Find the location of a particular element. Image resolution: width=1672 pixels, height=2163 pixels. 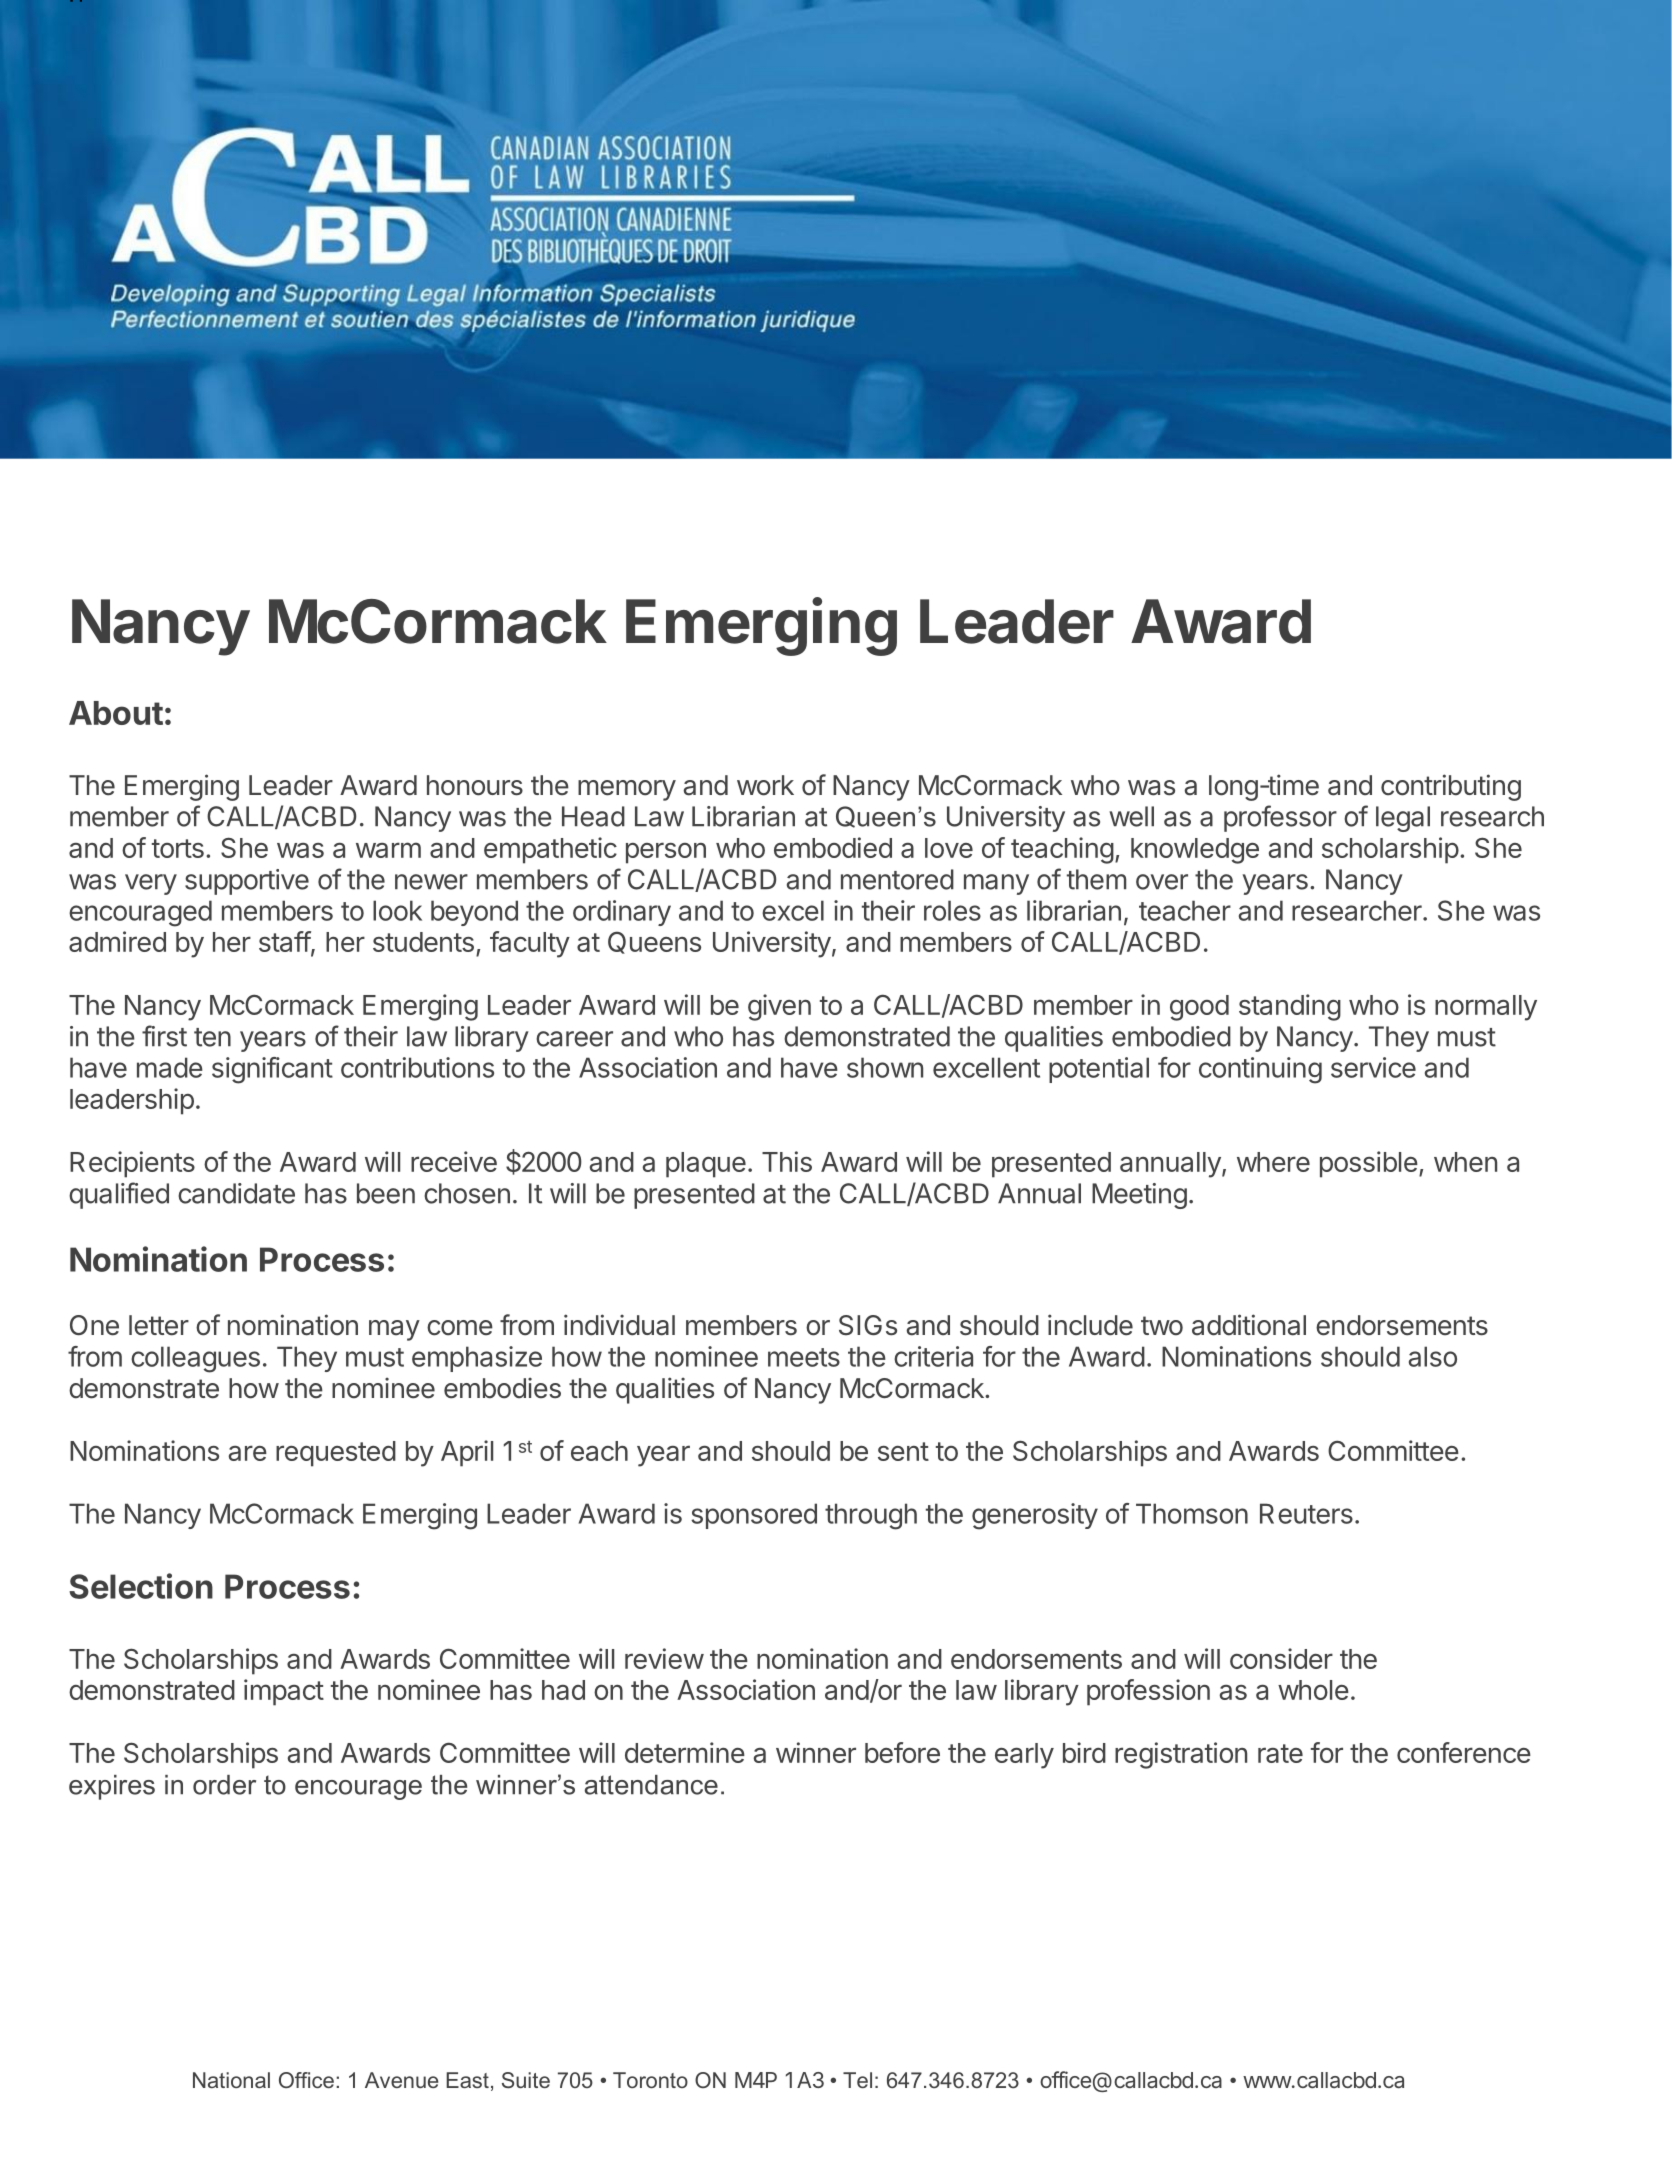

professor is located at coordinates (1280, 818).
